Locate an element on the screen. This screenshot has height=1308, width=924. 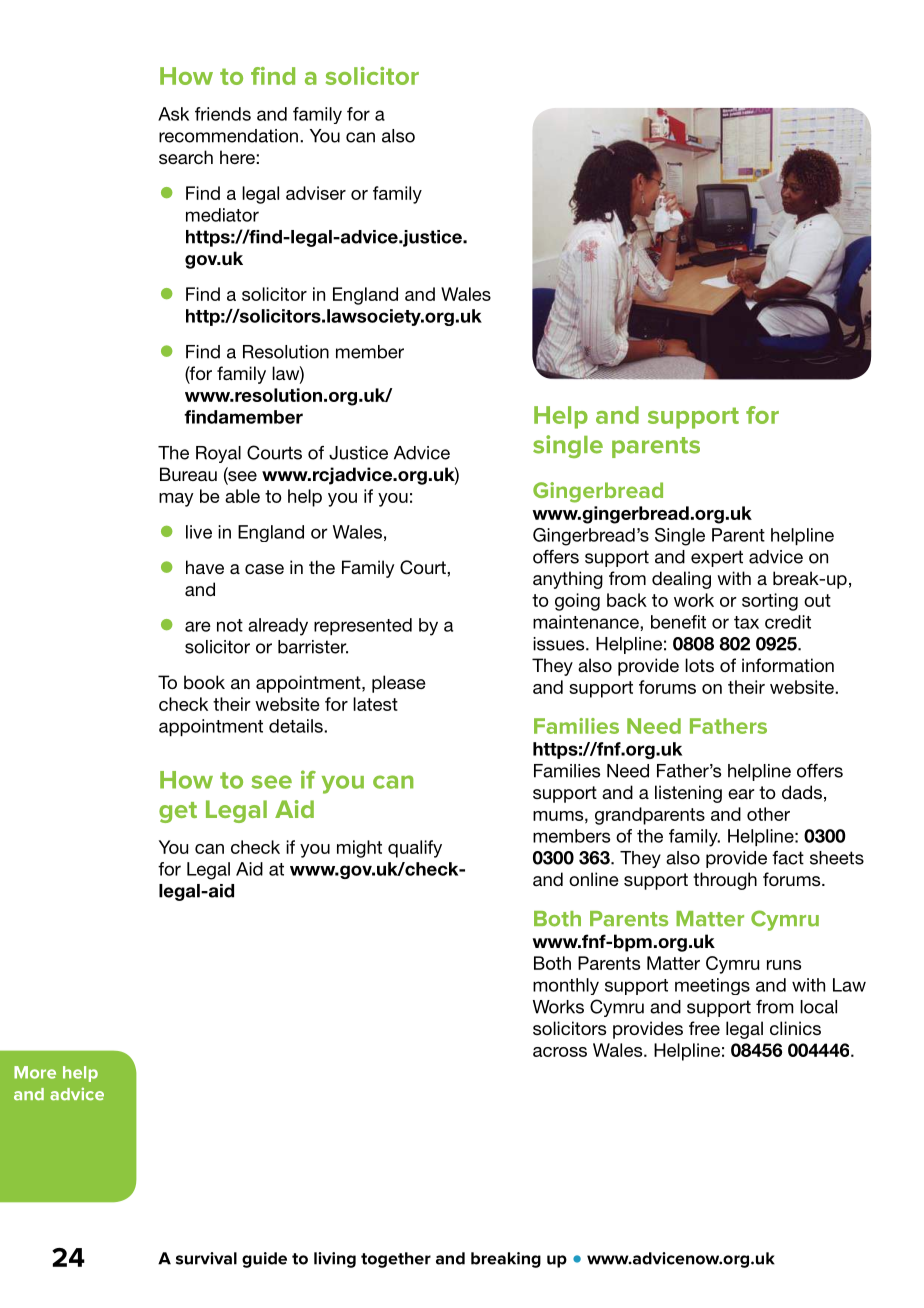
recommendation is located at coordinates (228, 136).
